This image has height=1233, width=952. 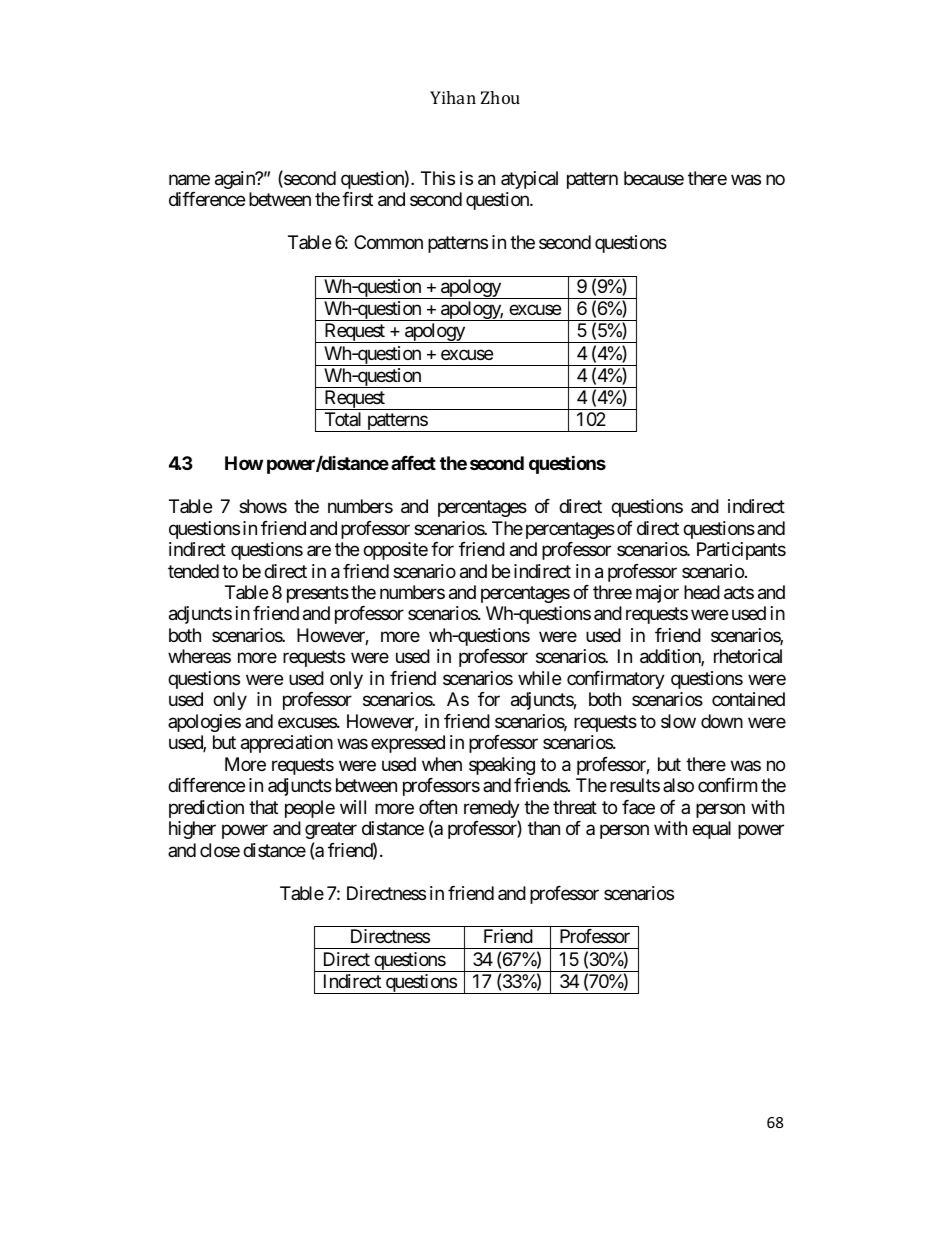 What do you see at coordinates (413, 463) in the image?
I see `affect` at bounding box center [413, 463].
